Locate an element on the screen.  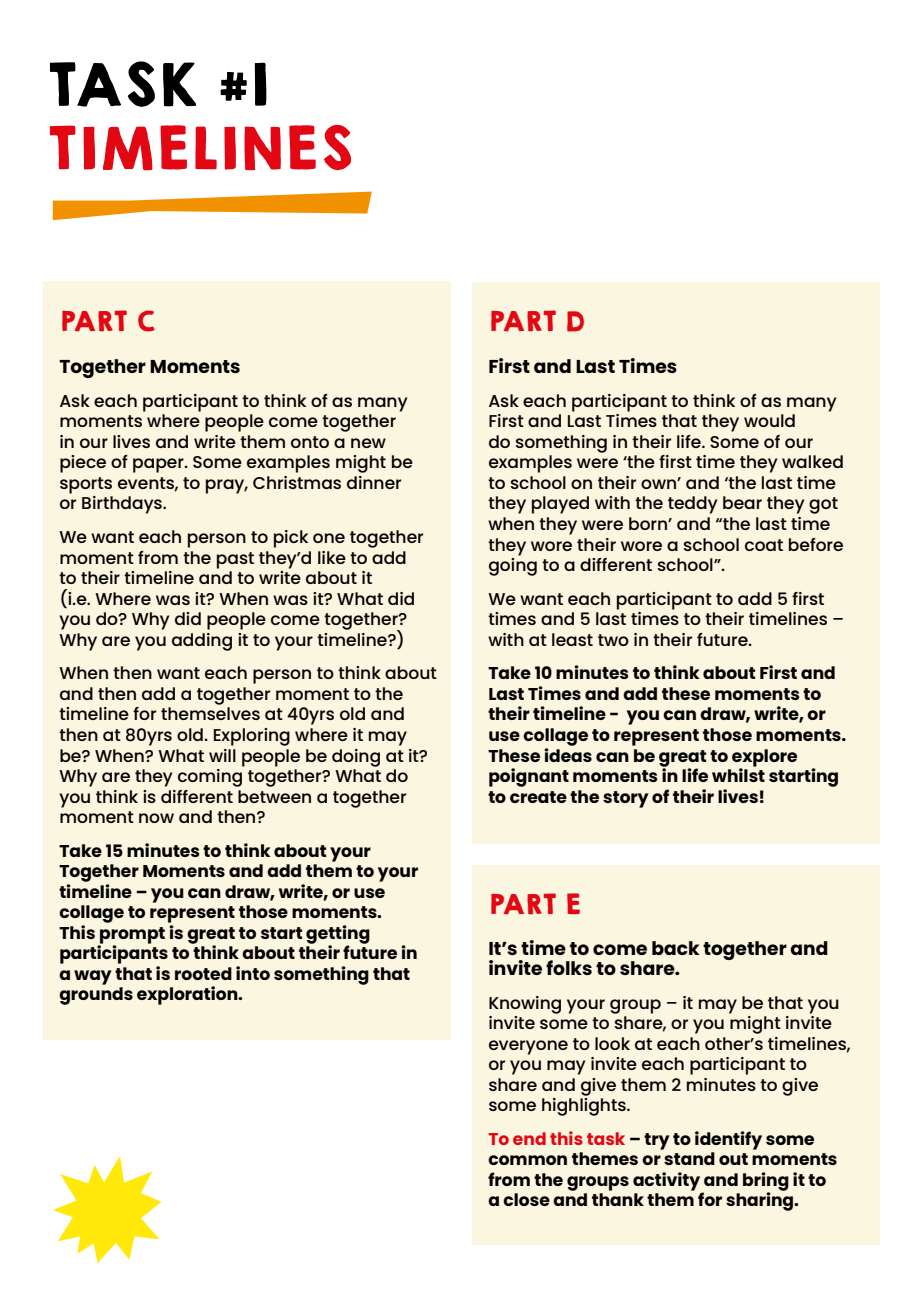
least is located at coordinates (572, 639).
